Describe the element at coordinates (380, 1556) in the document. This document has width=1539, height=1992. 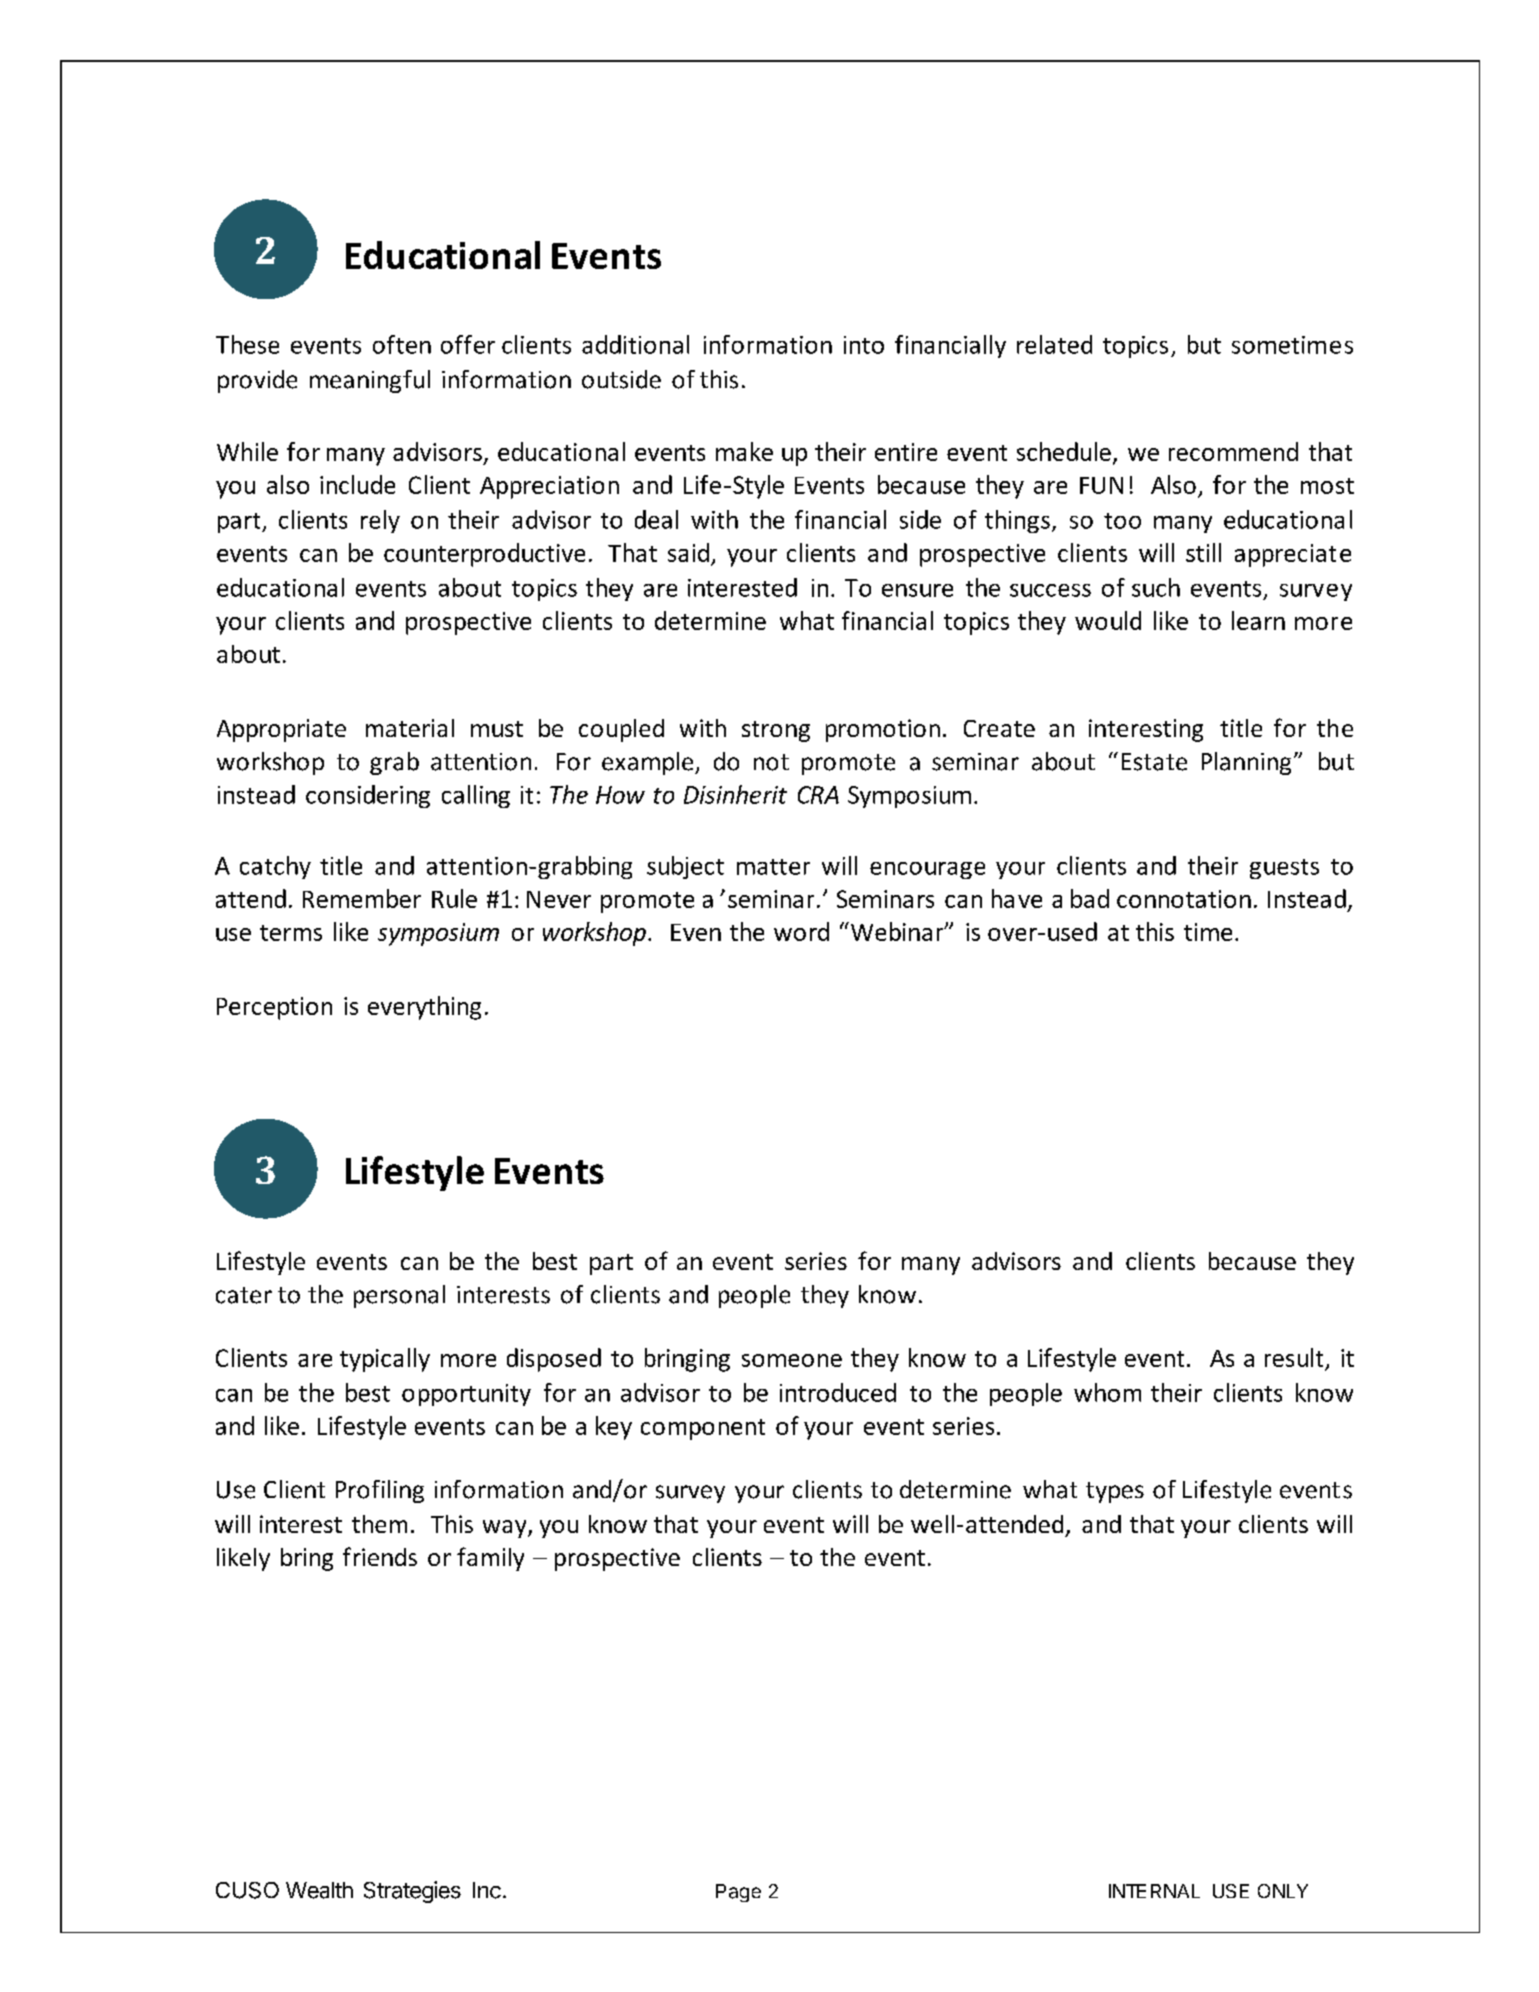
I see `friends` at that location.
